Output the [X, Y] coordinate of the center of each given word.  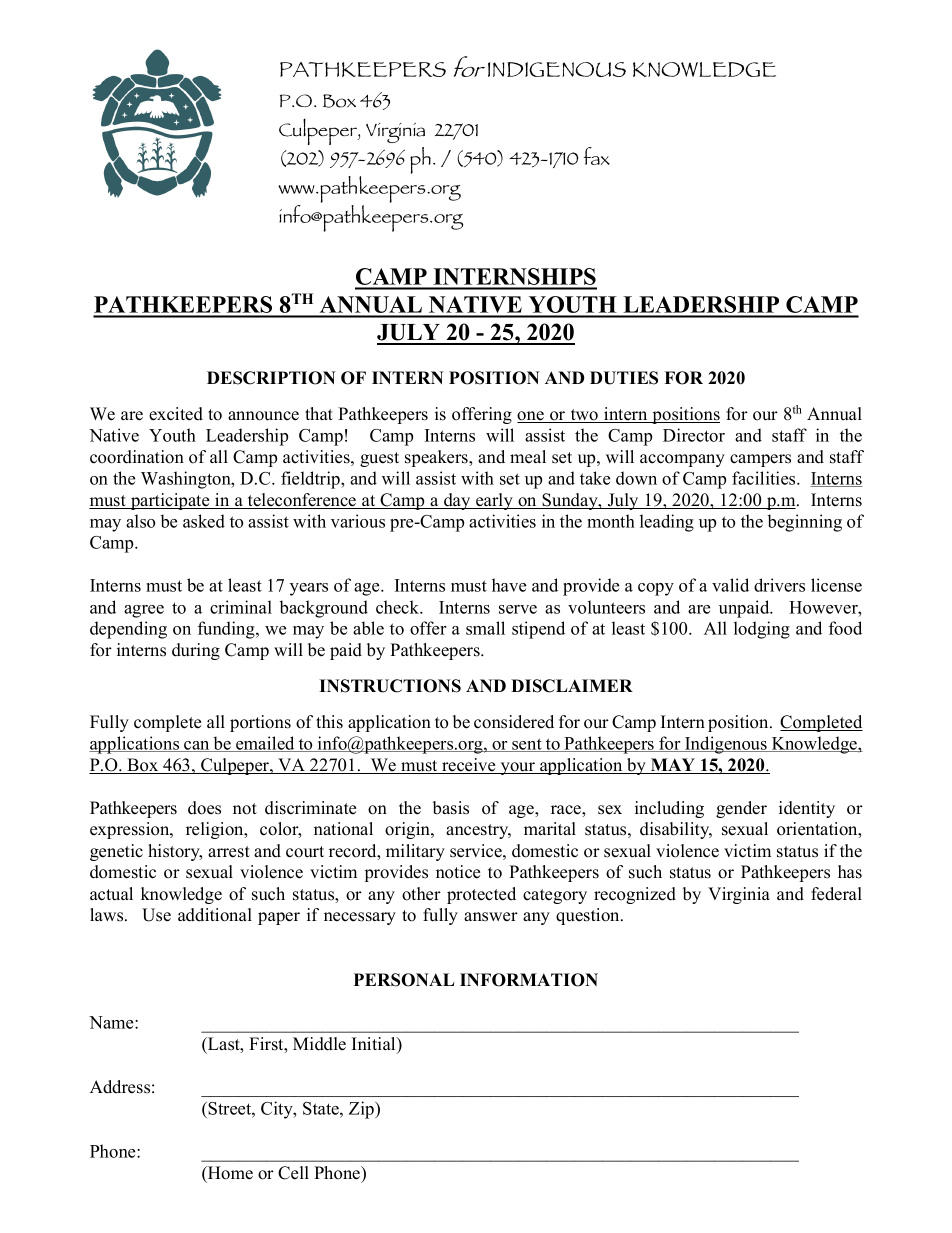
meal [528, 457]
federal [836, 894]
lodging [762, 630]
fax [597, 156]
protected [481, 895]
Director [694, 435]
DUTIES [624, 378]
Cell [293, 1173]
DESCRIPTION [271, 378]
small [485, 628]
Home [229, 1173]
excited [176, 414]
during [196, 651]
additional [215, 915]
